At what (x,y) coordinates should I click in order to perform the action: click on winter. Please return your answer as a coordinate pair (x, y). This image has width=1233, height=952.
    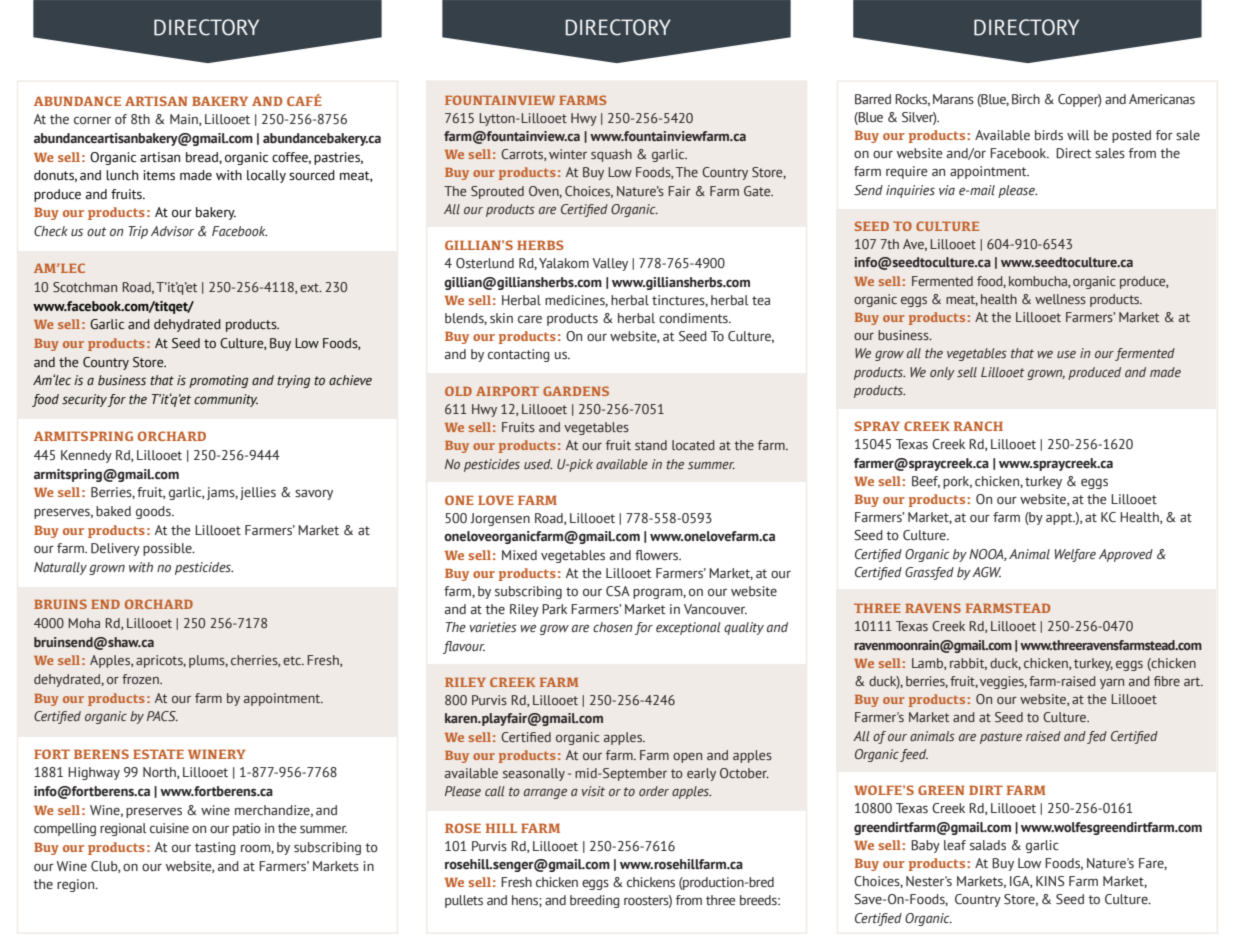
    Looking at the image, I should click on (568, 154).
